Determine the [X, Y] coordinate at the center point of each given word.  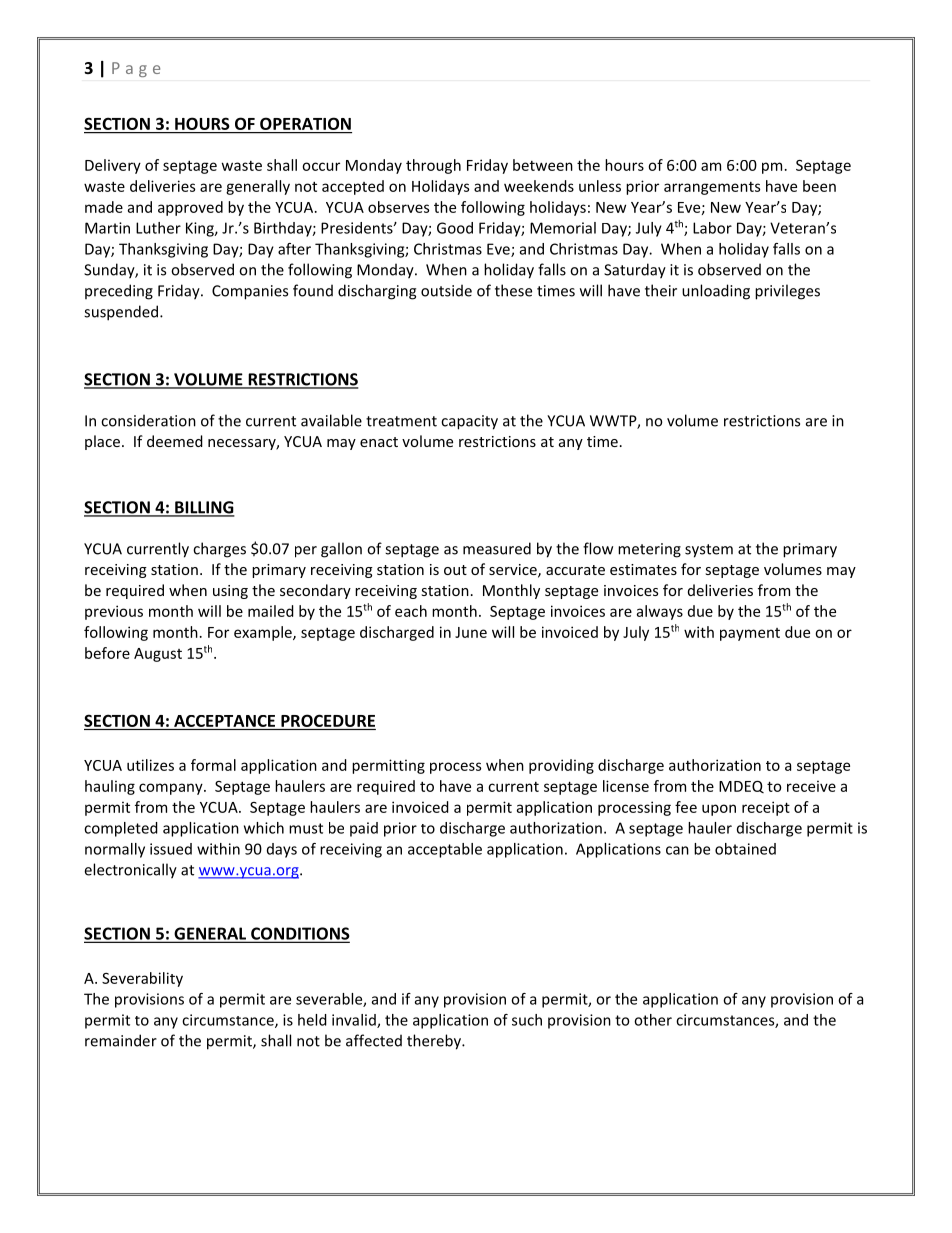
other [653, 1020]
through [433, 166]
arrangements [712, 188]
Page [136, 69]
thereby [435, 1042]
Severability [142, 979]
